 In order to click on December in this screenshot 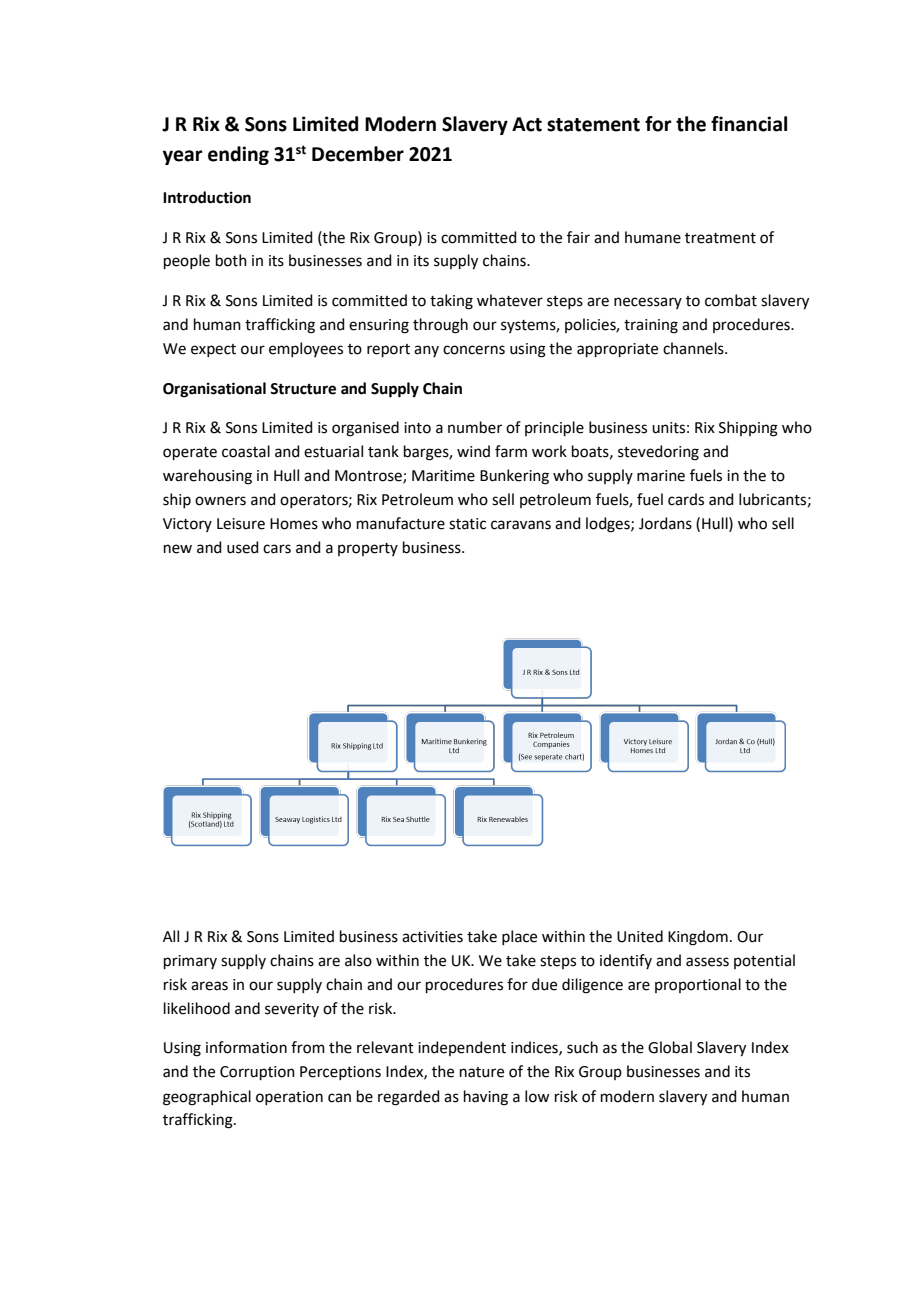, I will do `click(358, 154)`.
